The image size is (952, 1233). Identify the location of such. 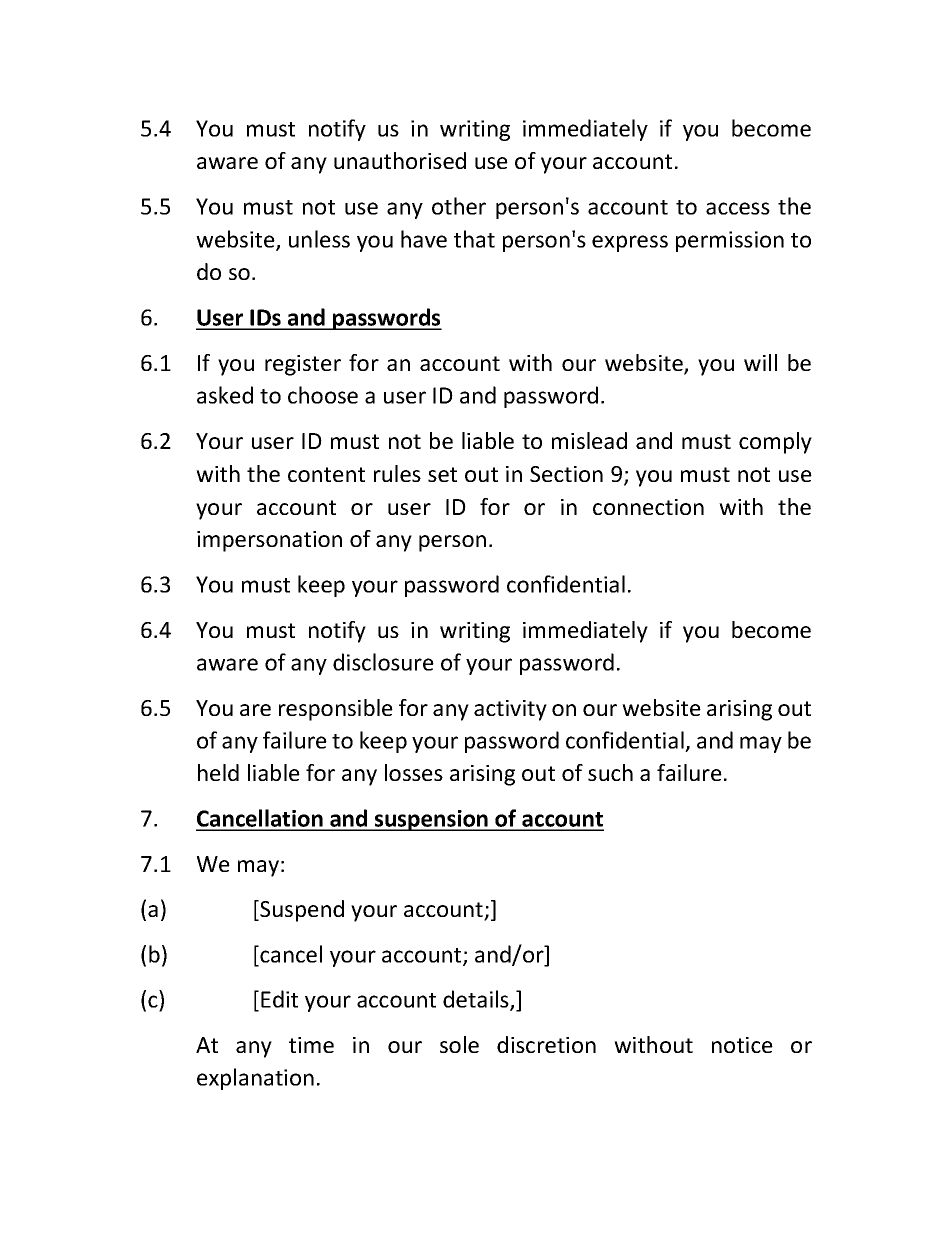
(610, 772).
